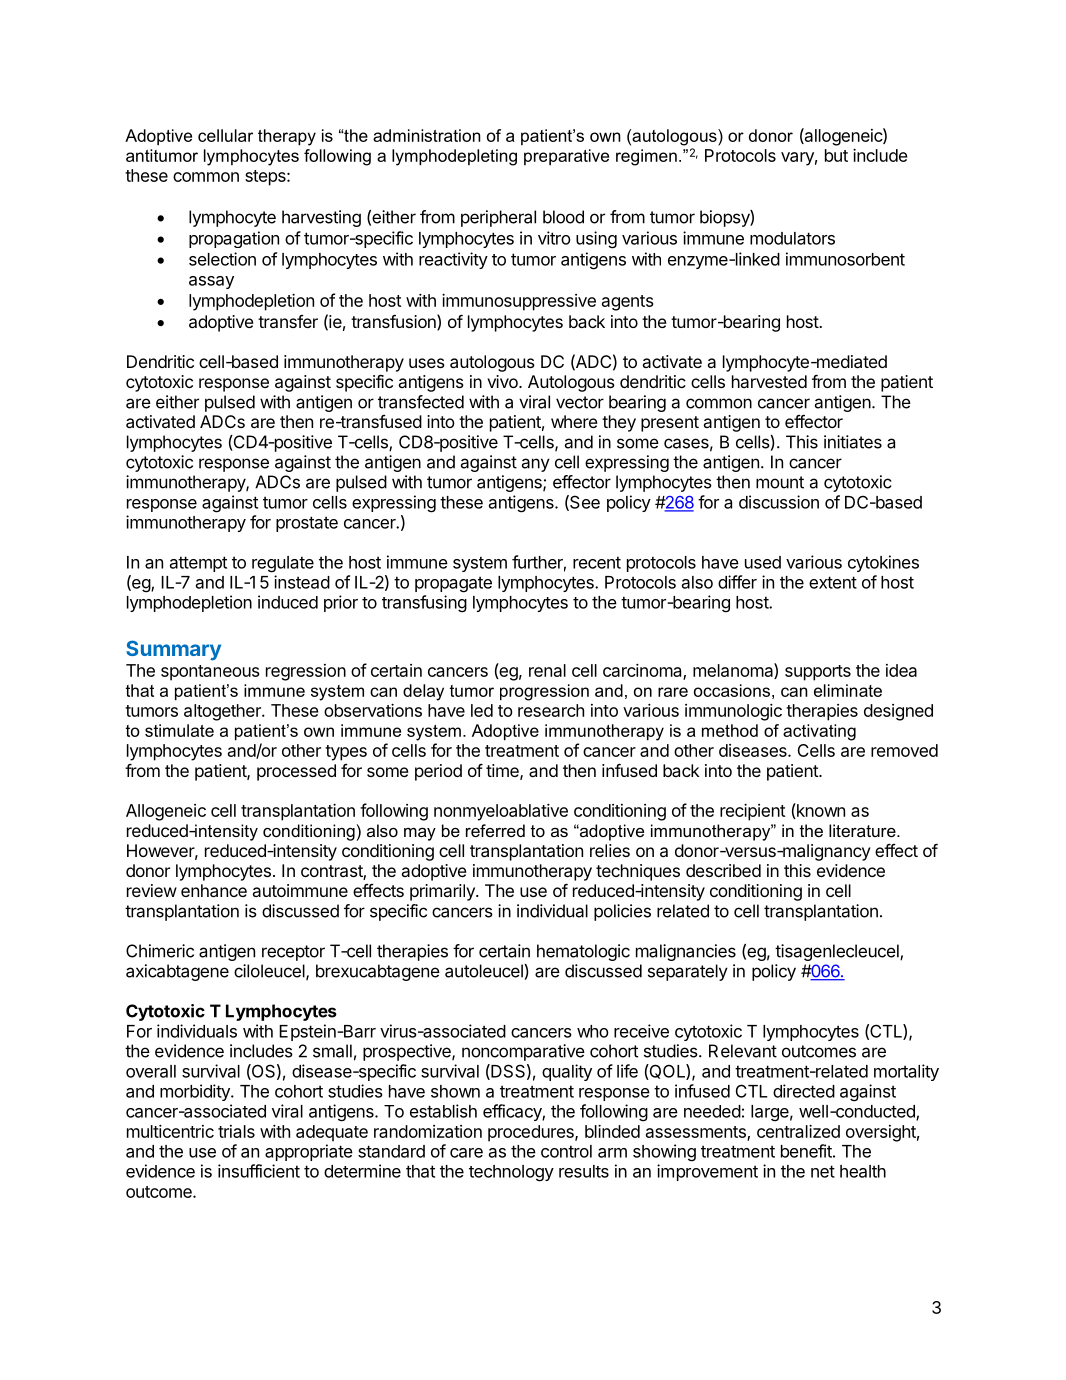 This image has height=1380, width=1066. Describe the element at coordinates (288, 321) in the image. I see `transfer` at that location.
